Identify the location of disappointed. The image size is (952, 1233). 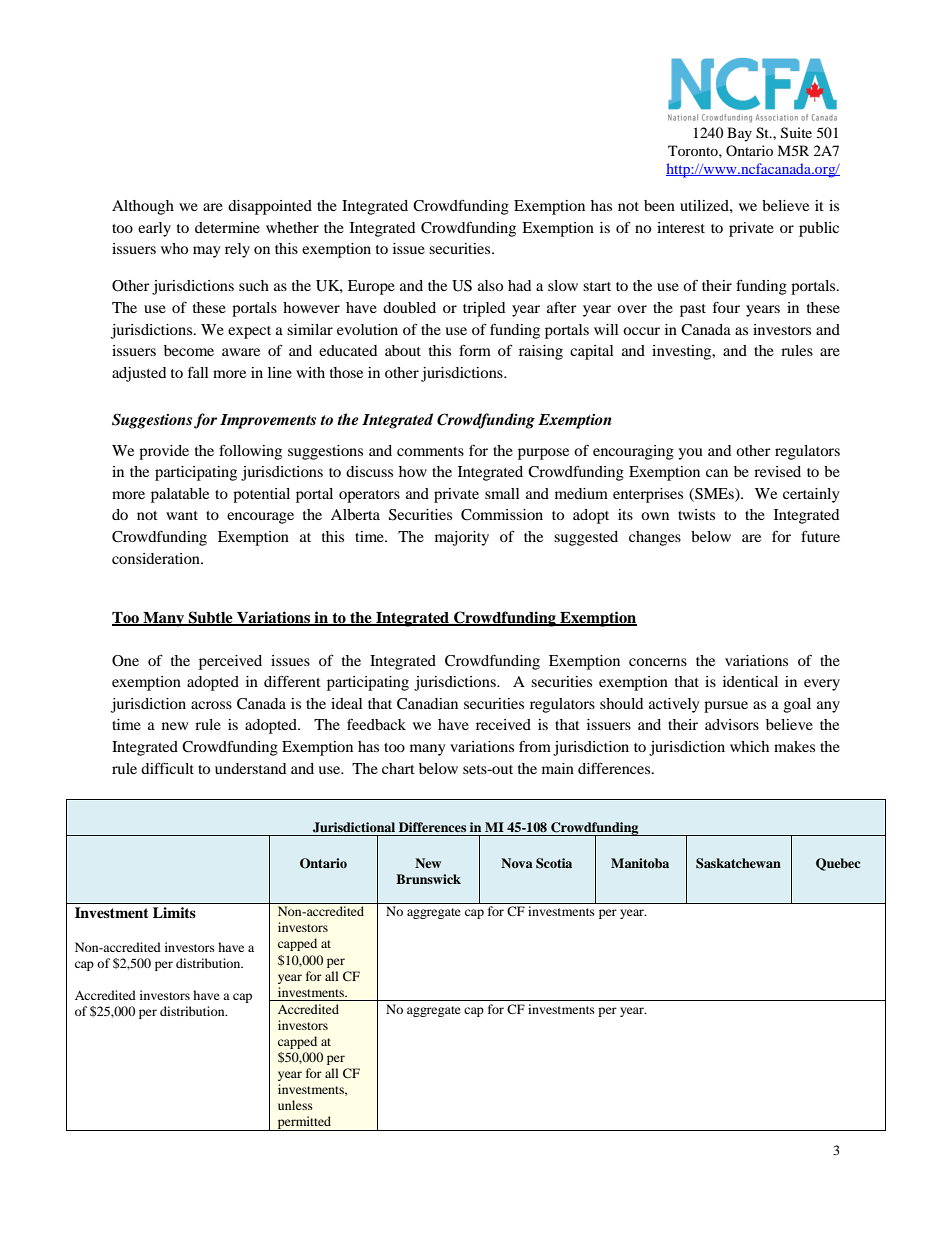
(270, 207).
